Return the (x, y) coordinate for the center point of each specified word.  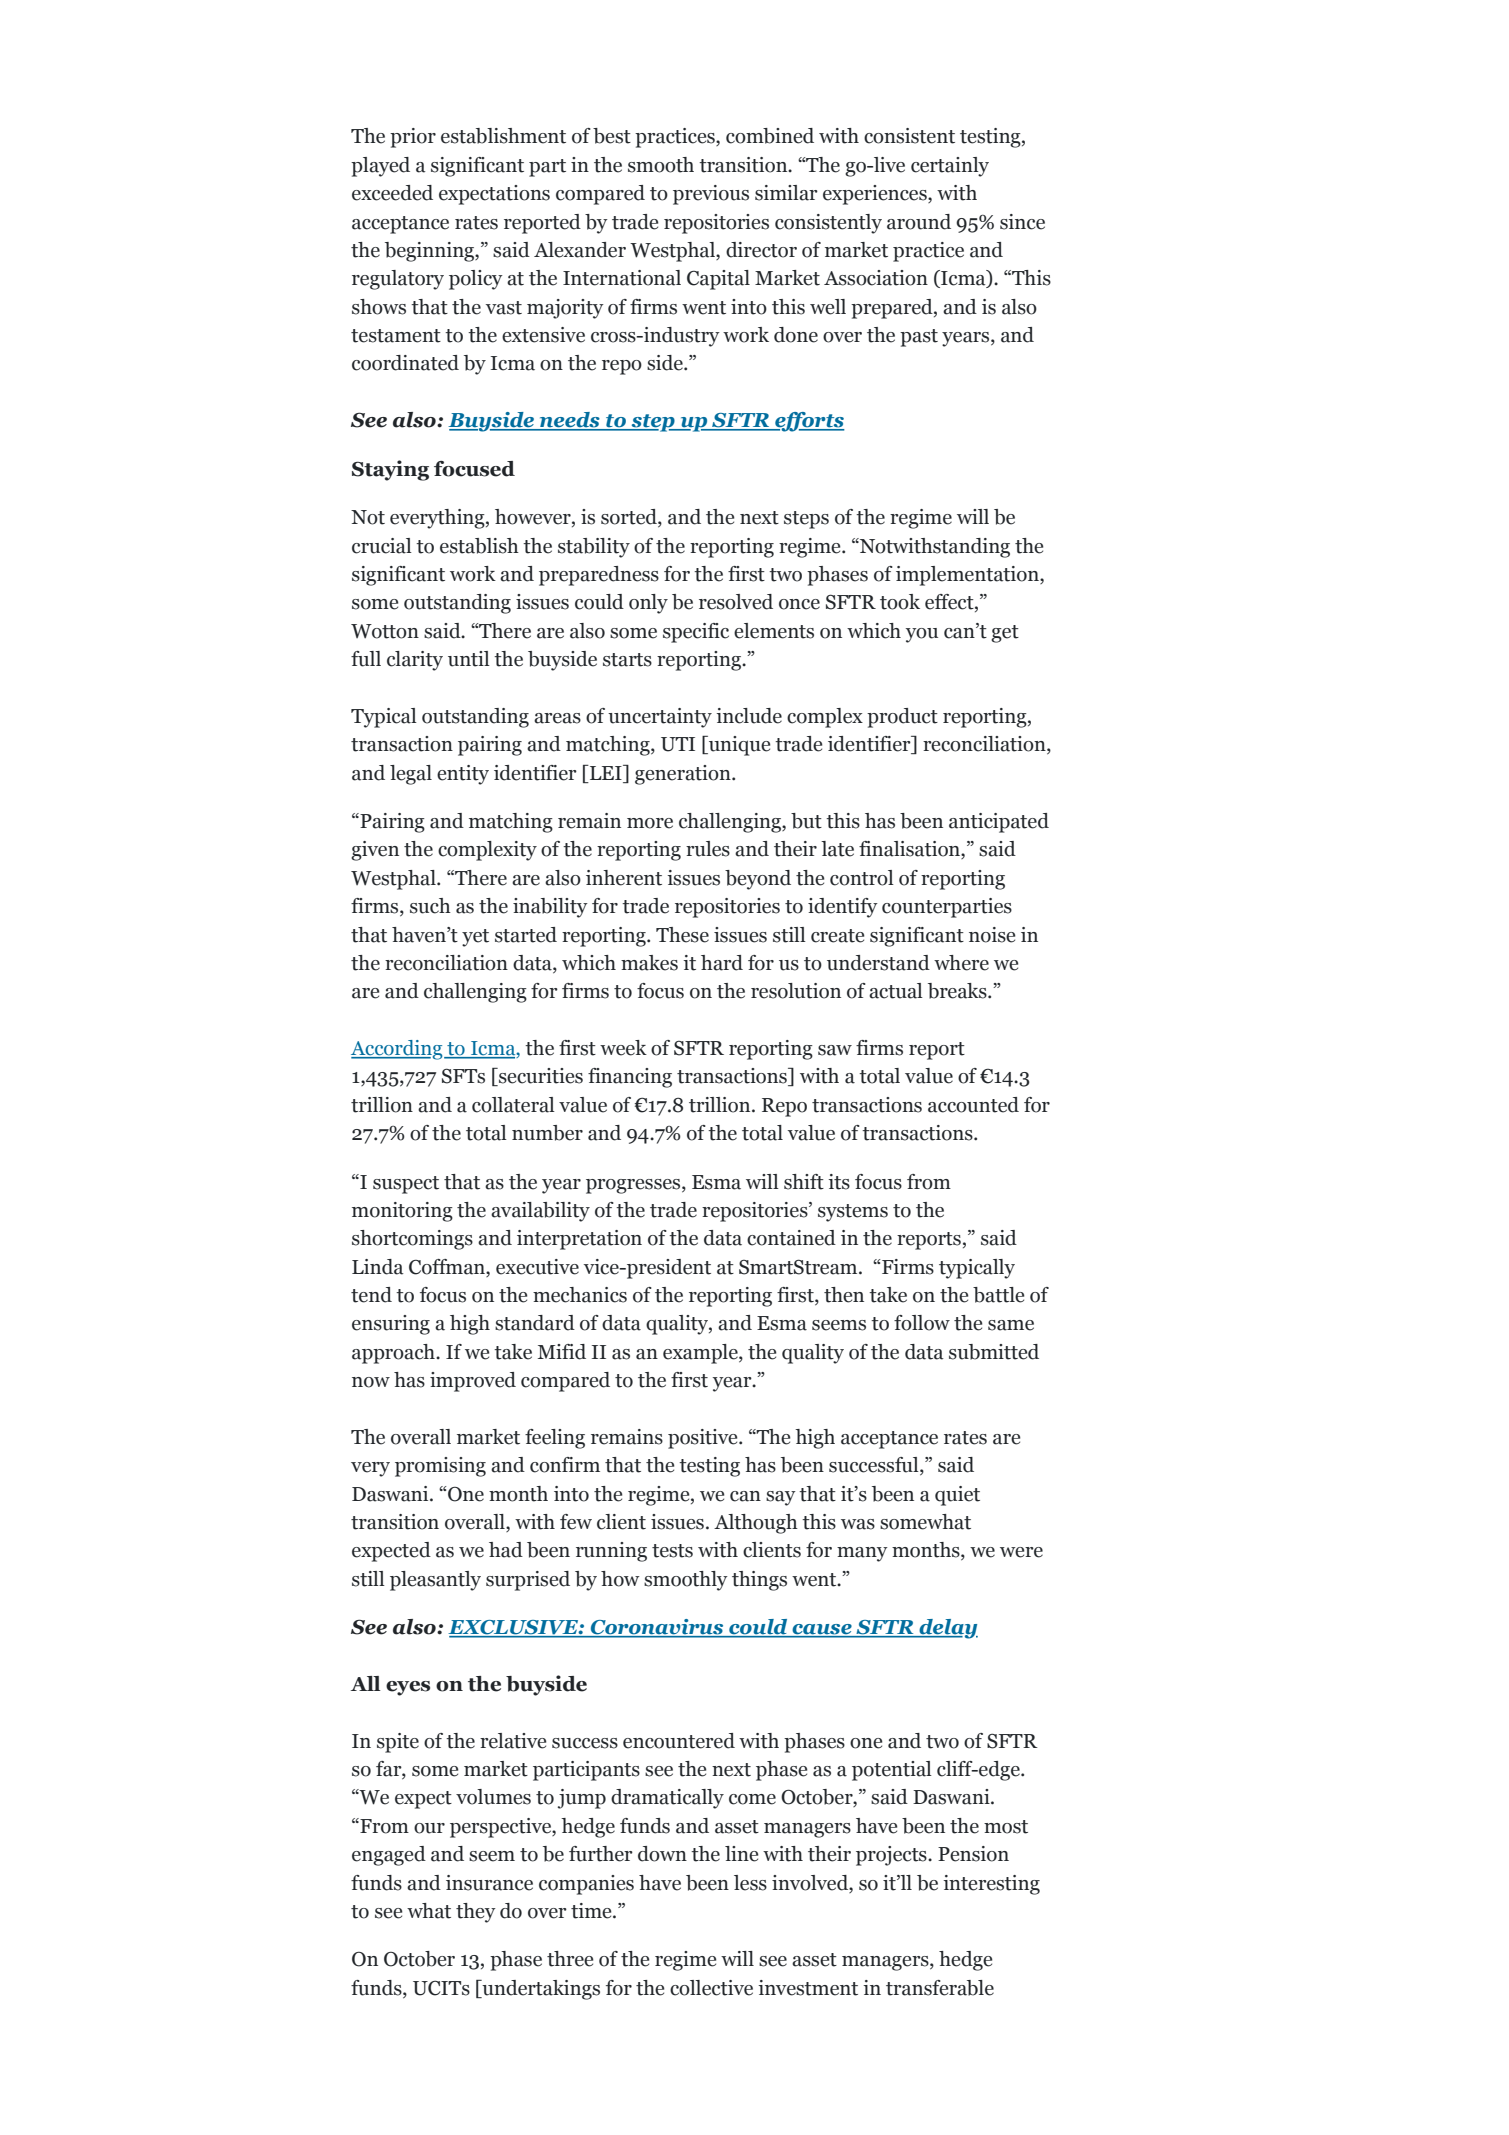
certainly (950, 167)
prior (413, 138)
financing (630, 1078)
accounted (973, 1105)
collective (711, 1988)
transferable (940, 1988)
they (476, 1913)
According (398, 1050)
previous (711, 195)
